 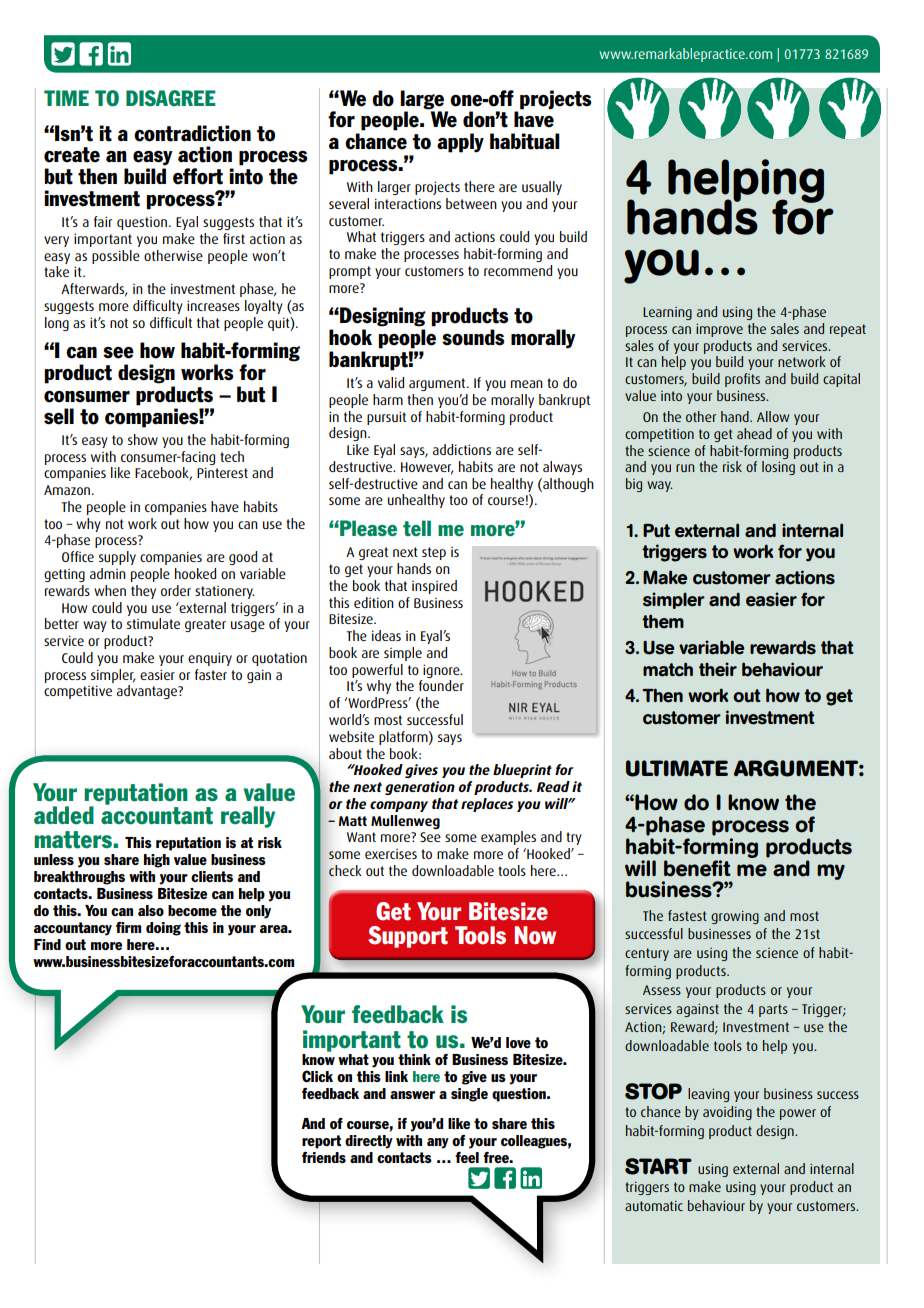 What do you see at coordinates (442, 671) in the screenshot?
I see `ignore` at bounding box center [442, 671].
